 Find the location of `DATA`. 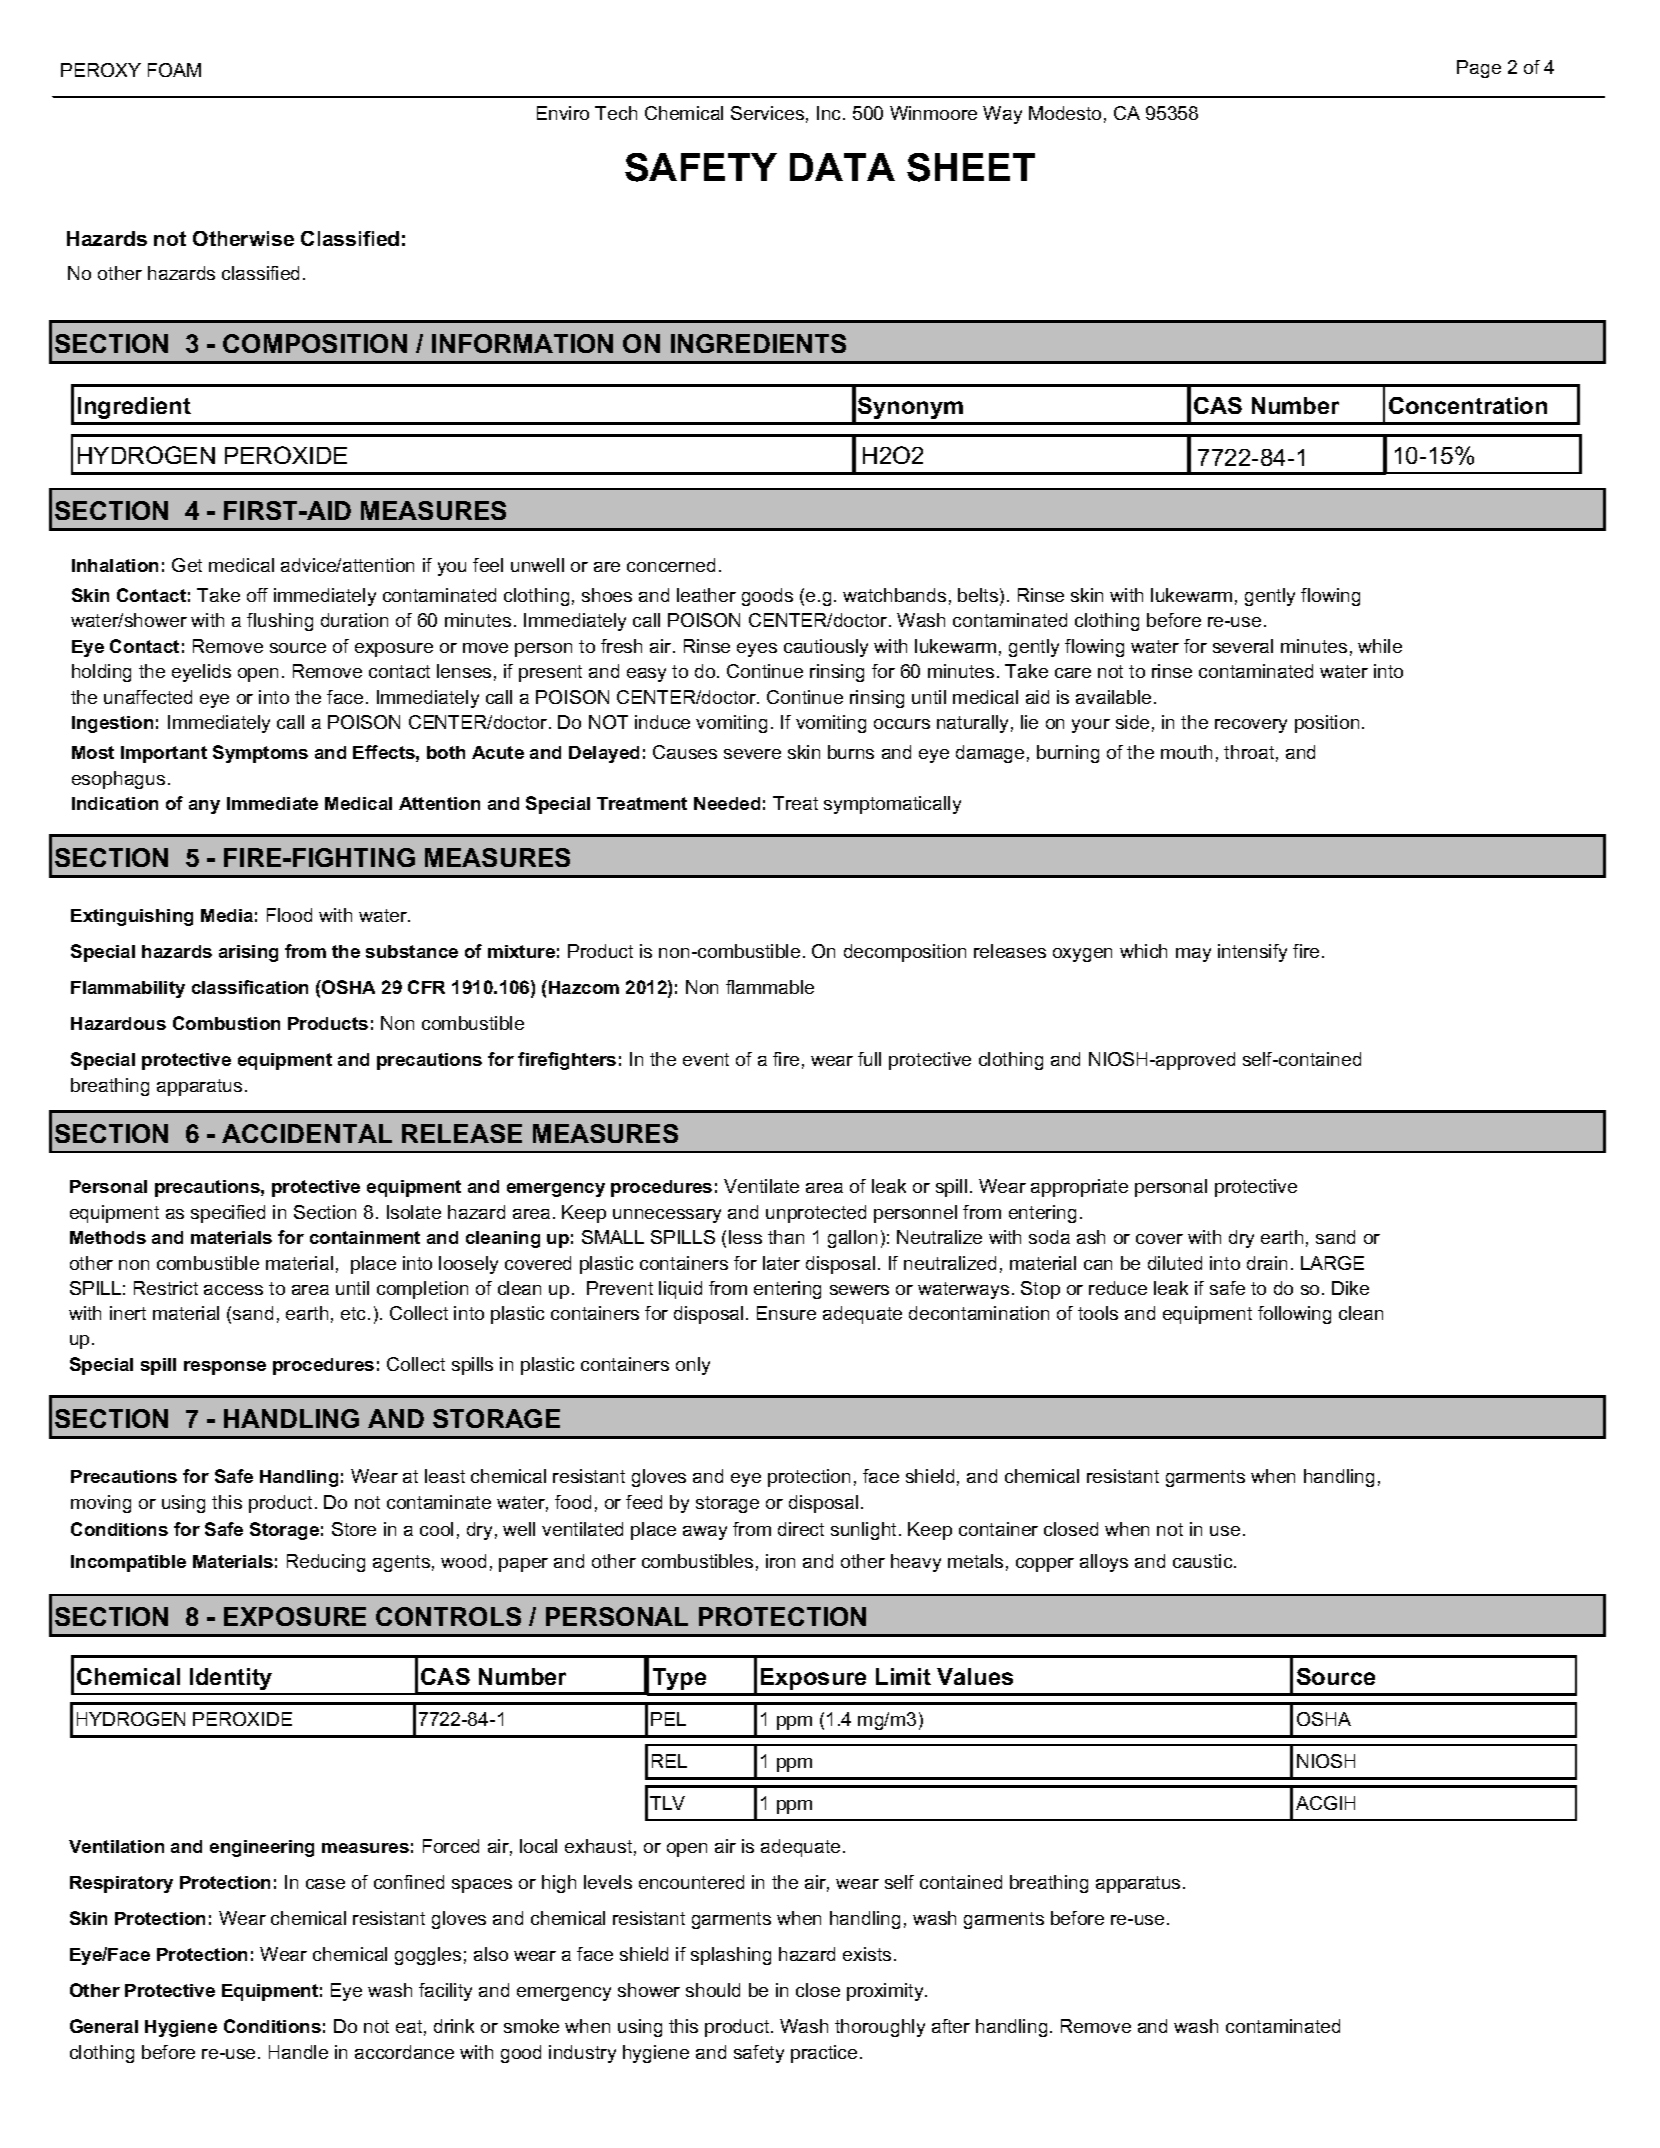

DATA is located at coordinates (842, 167).
